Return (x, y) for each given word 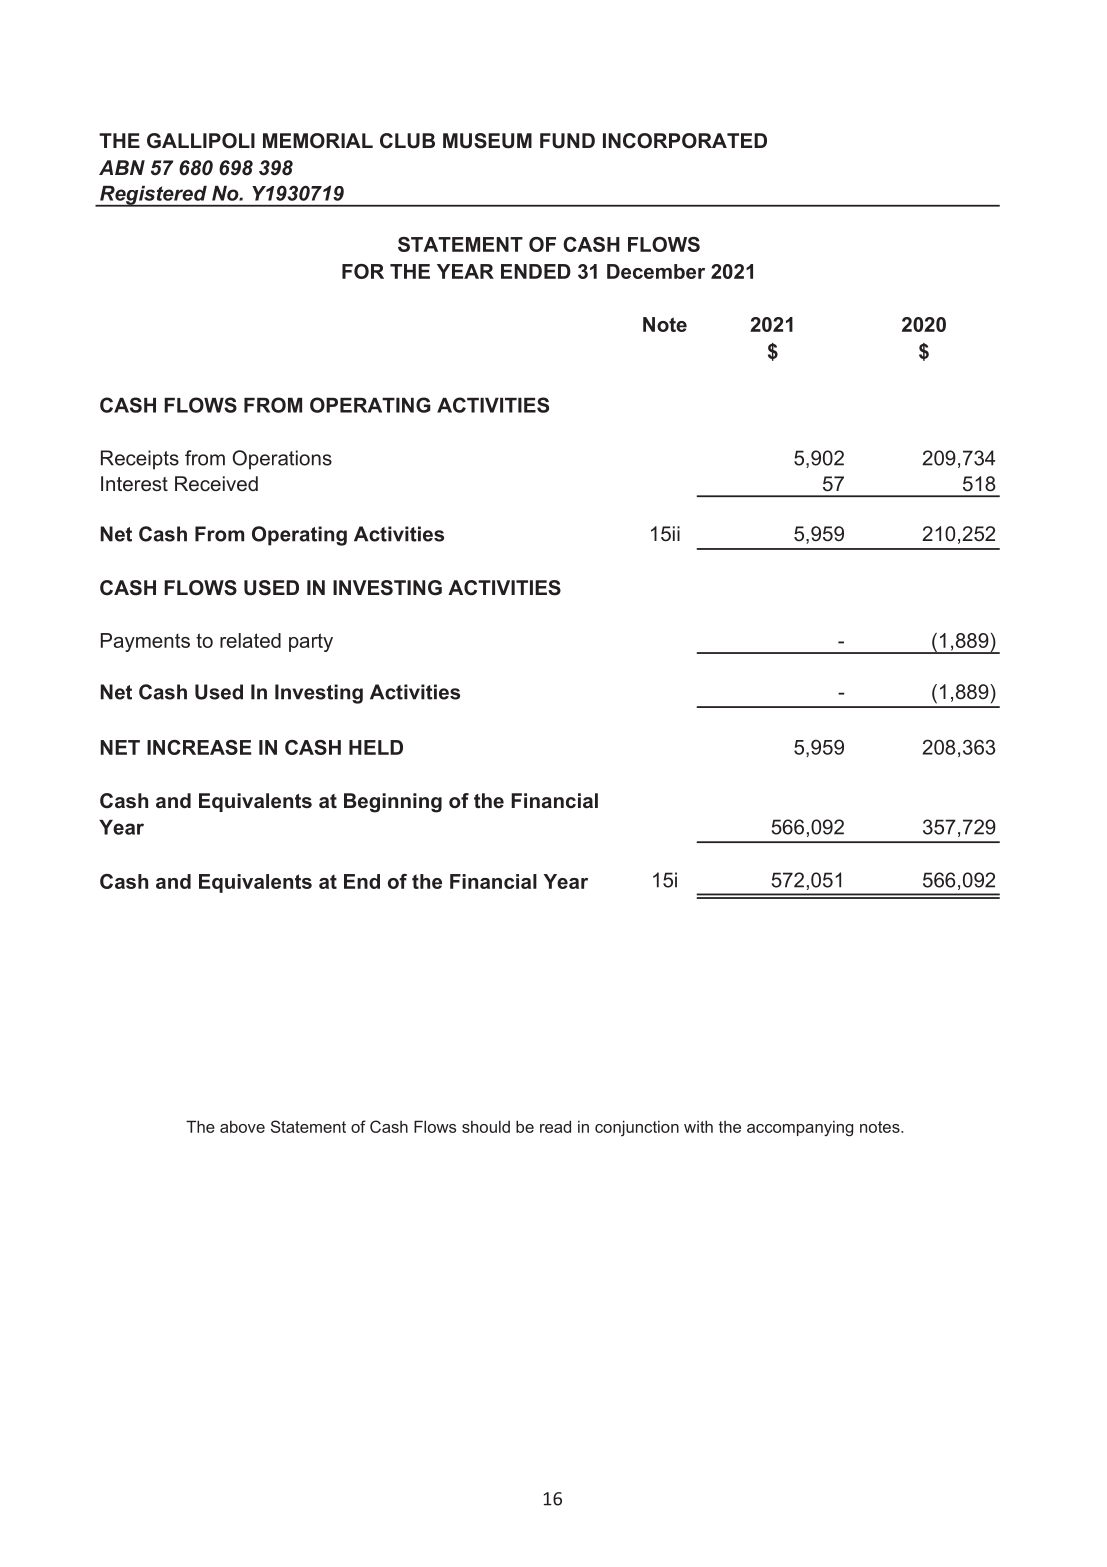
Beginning (393, 803)
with (698, 1126)
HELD (376, 747)
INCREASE (199, 747)
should (486, 1127)
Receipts (140, 460)
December (656, 271)
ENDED (536, 271)
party (311, 642)
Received (216, 483)
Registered (153, 196)
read (555, 1126)
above (242, 1127)
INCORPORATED (685, 141)
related (250, 640)
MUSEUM (487, 141)
